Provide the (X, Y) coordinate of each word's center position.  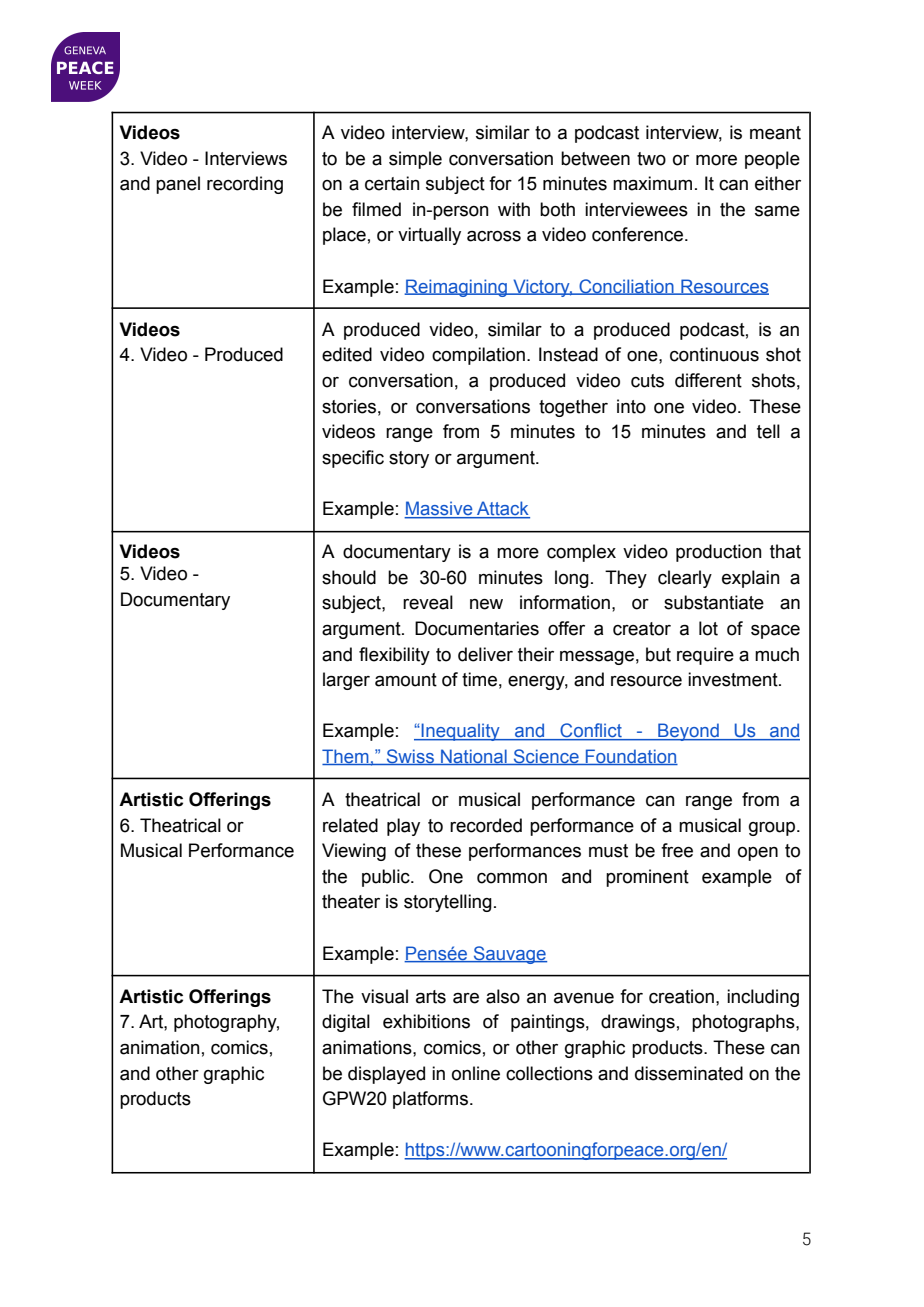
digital (346, 1023)
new (486, 604)
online (476, 1073)
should (349, 577)
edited (347, 354)
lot (708, 628)
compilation (478, 356)
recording (245, 185)
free (677, 850)
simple (415, 160)
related (350, 825)
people (772, 160)
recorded (486, 825)
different (708, 380)
